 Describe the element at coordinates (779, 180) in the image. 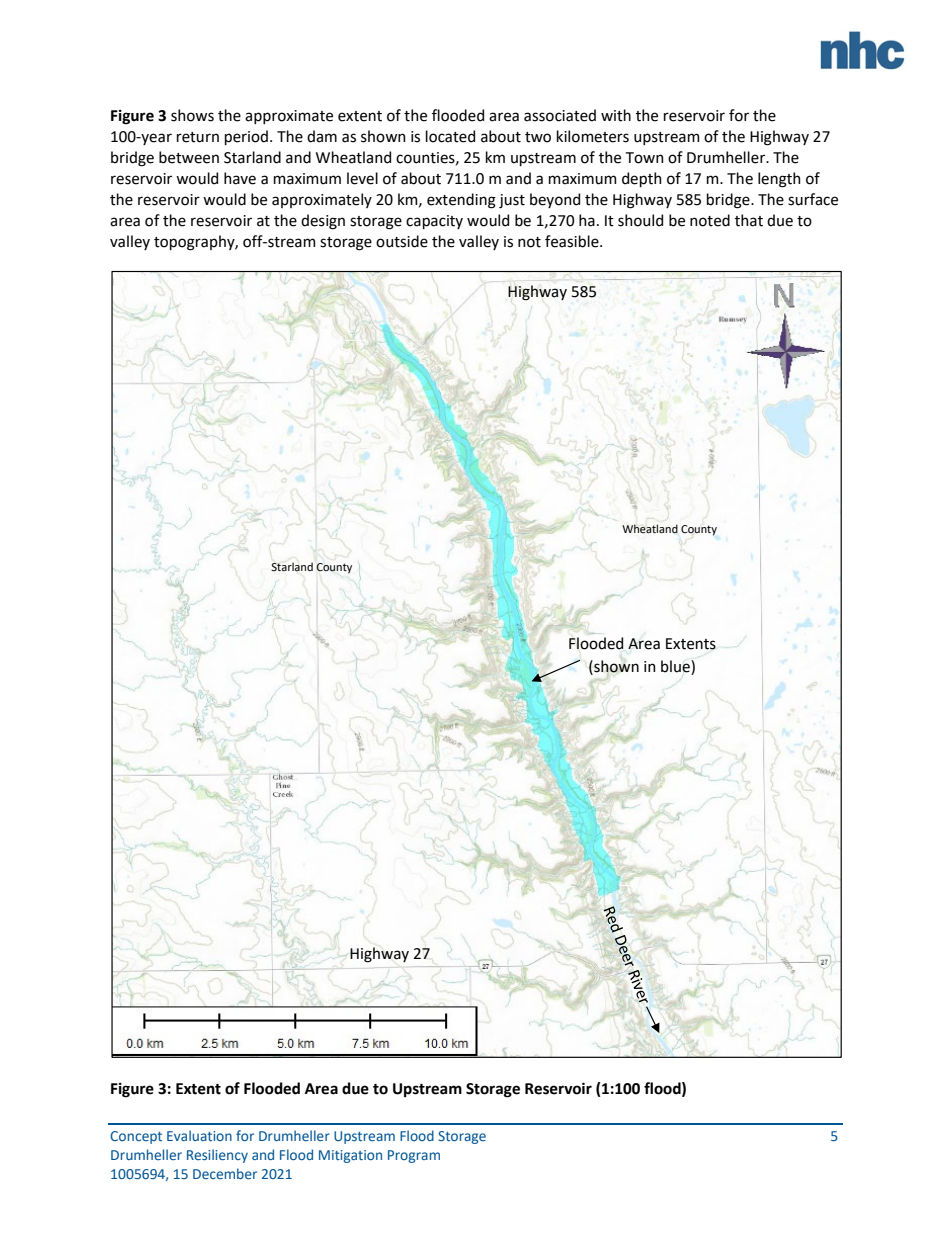

I see `length` at that location.
